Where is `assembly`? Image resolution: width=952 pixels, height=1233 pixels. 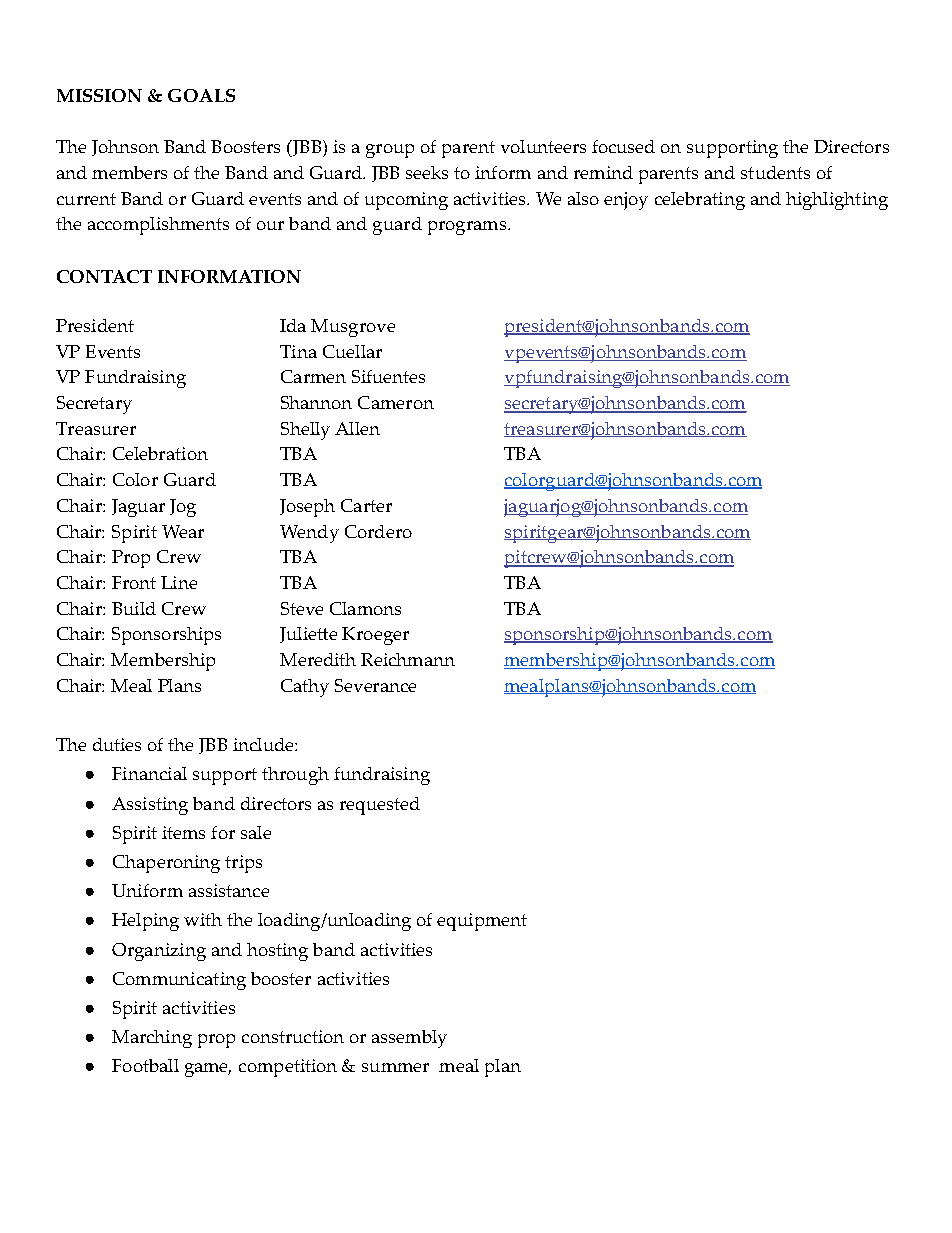 assembly is located at coordinates (409, 1039).
